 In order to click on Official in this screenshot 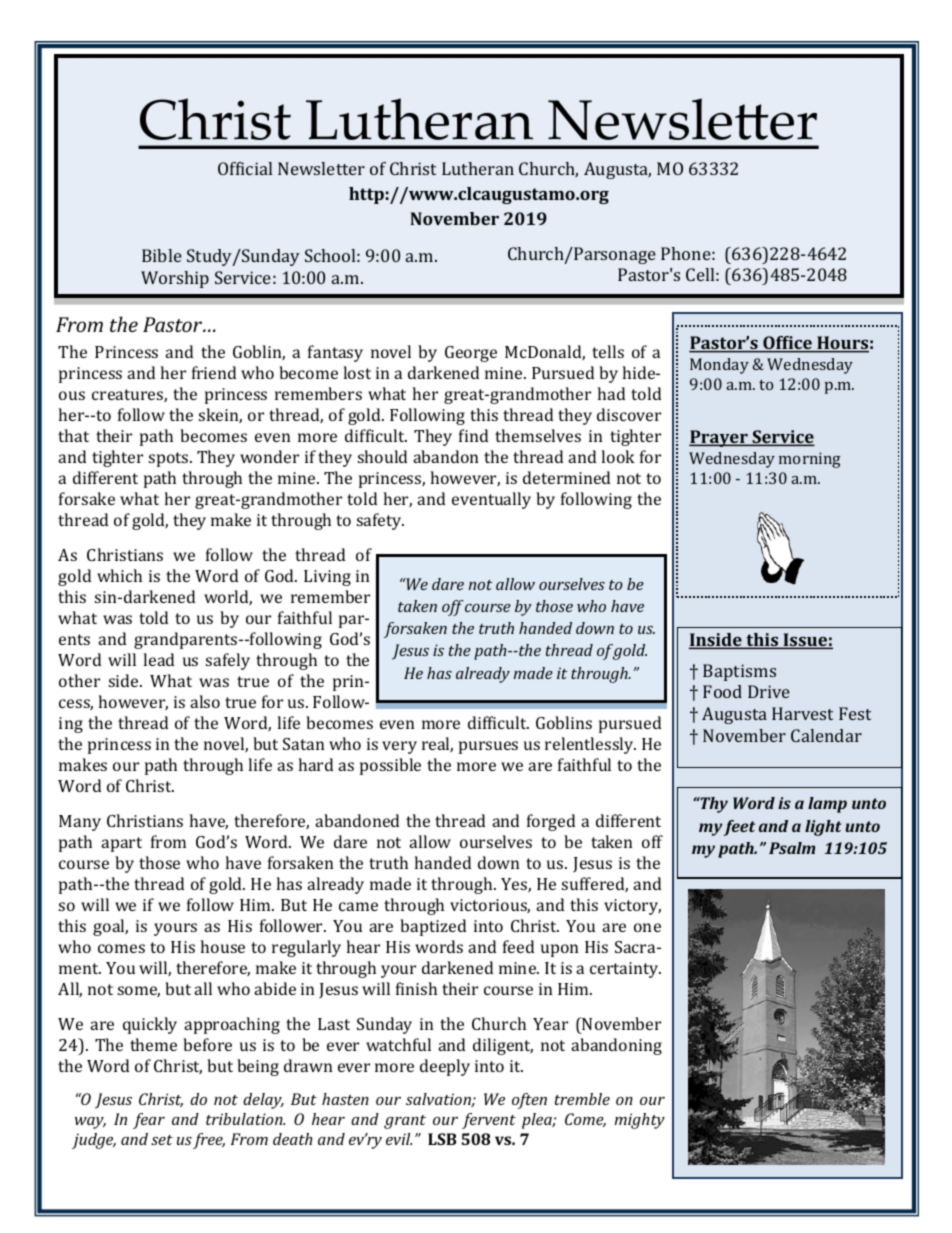, I will do `click(245, 168)`.
